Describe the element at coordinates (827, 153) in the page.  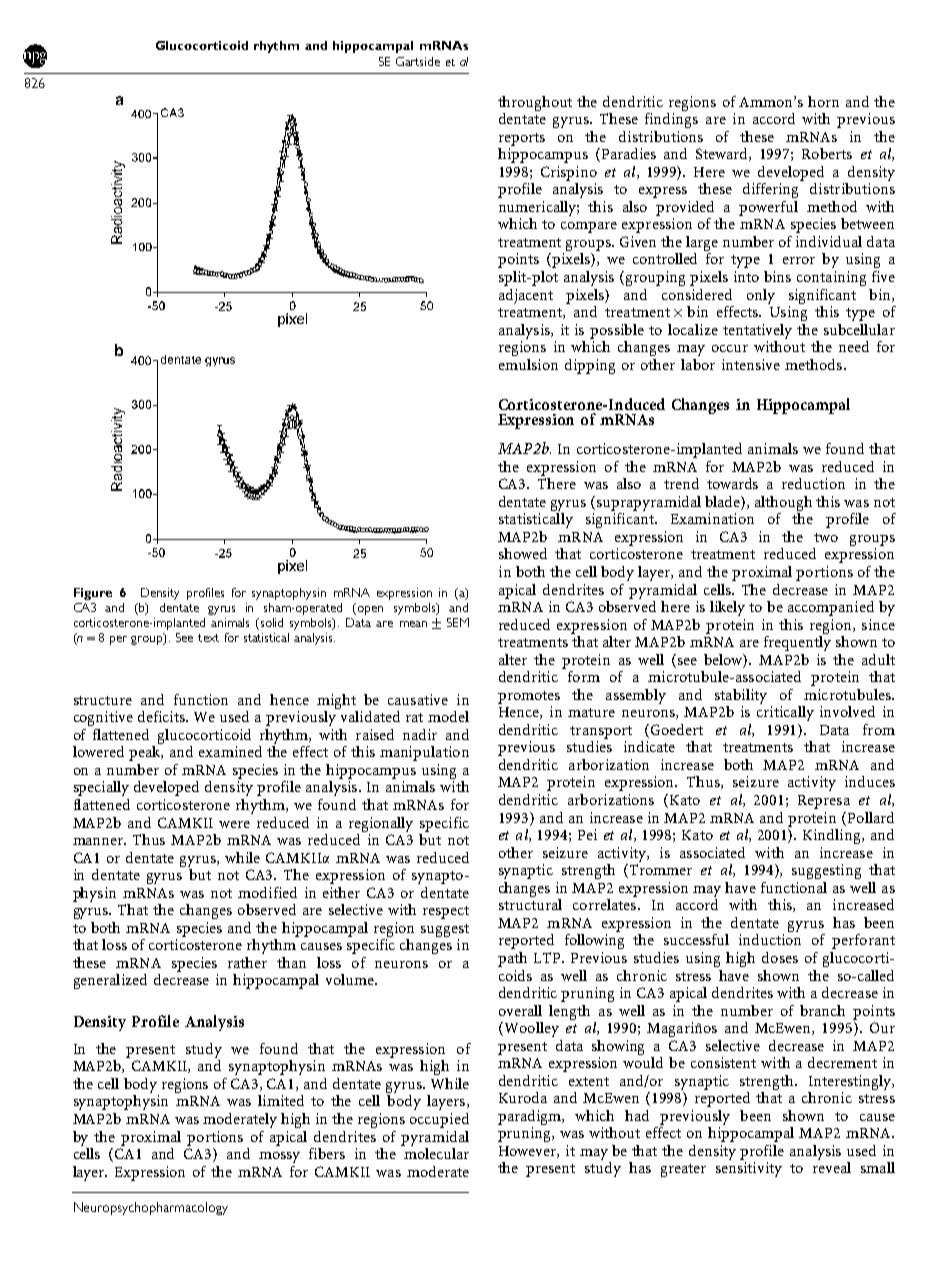
I see `Roberts` at that location.
